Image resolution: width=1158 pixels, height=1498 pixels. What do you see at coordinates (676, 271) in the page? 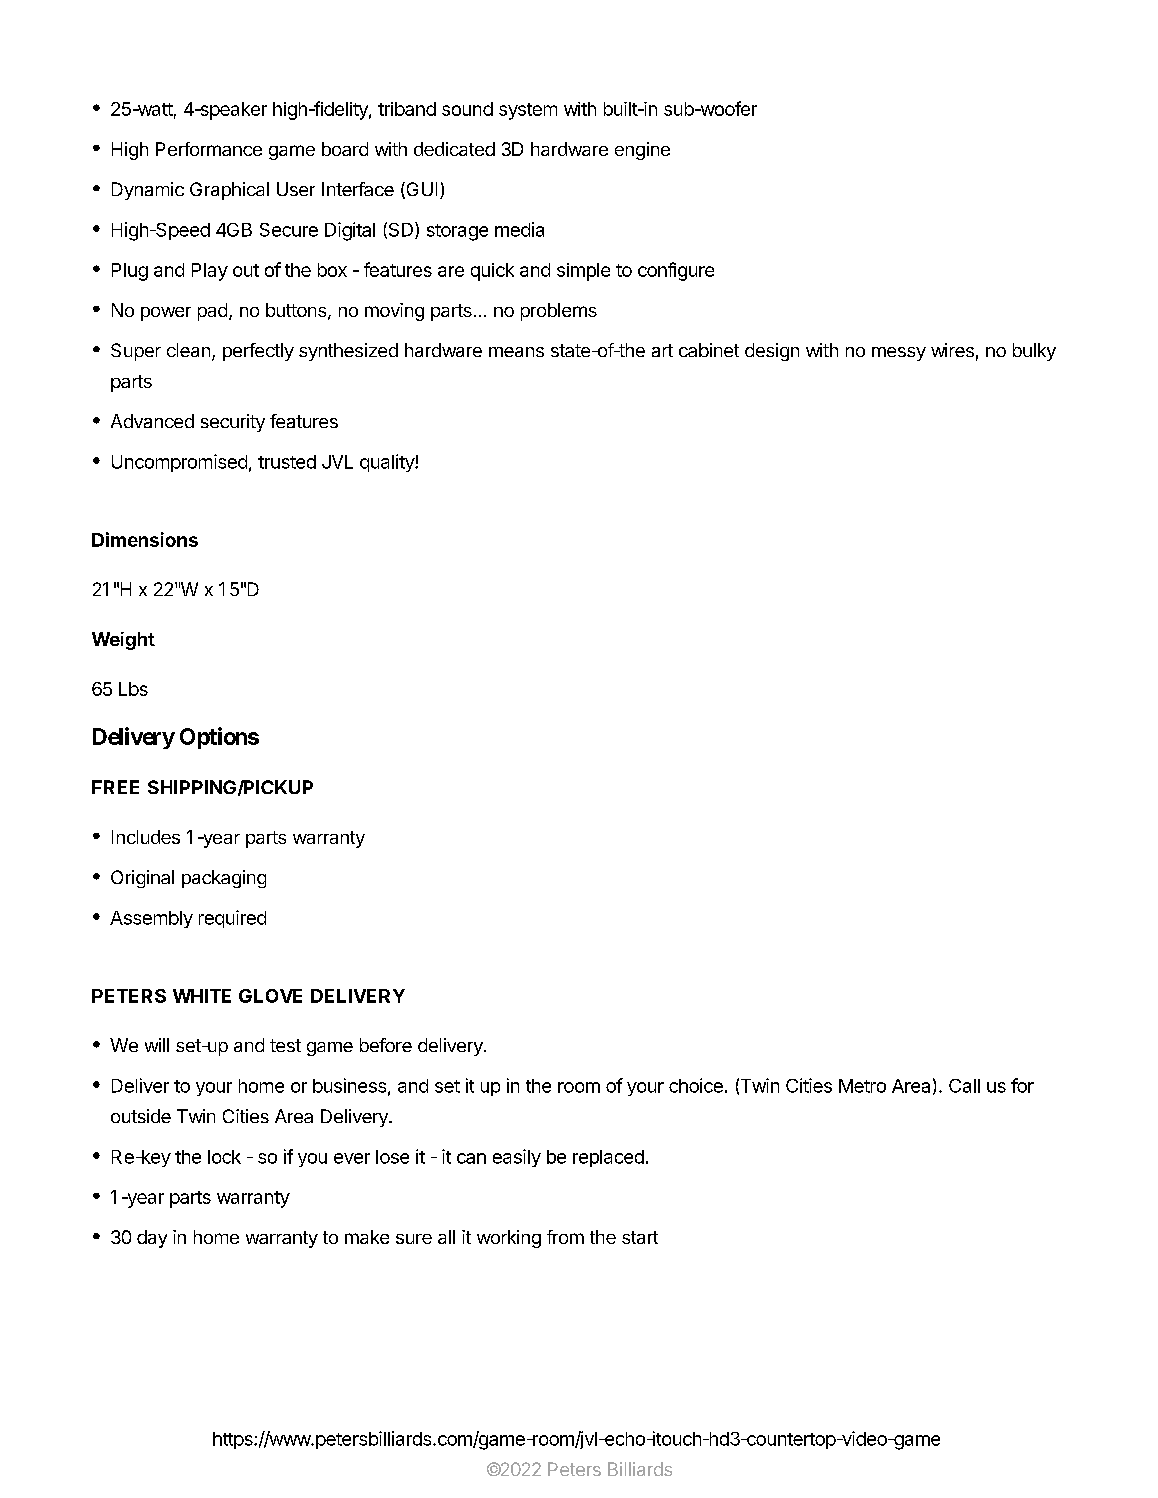
I see `configure` at bounding box center [676, 271].
